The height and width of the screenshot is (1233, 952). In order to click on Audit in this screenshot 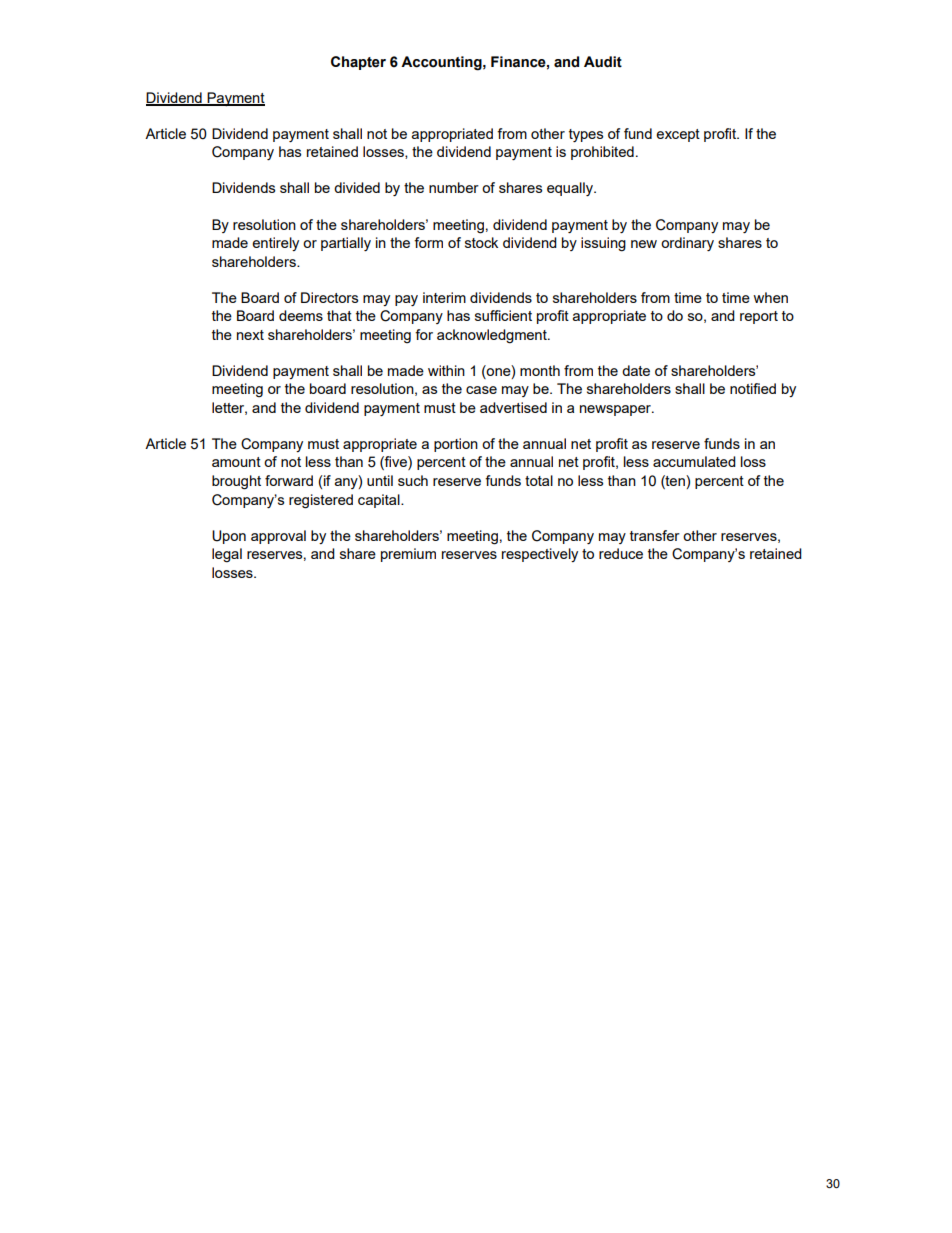, I will do `click(603, 62)`.
